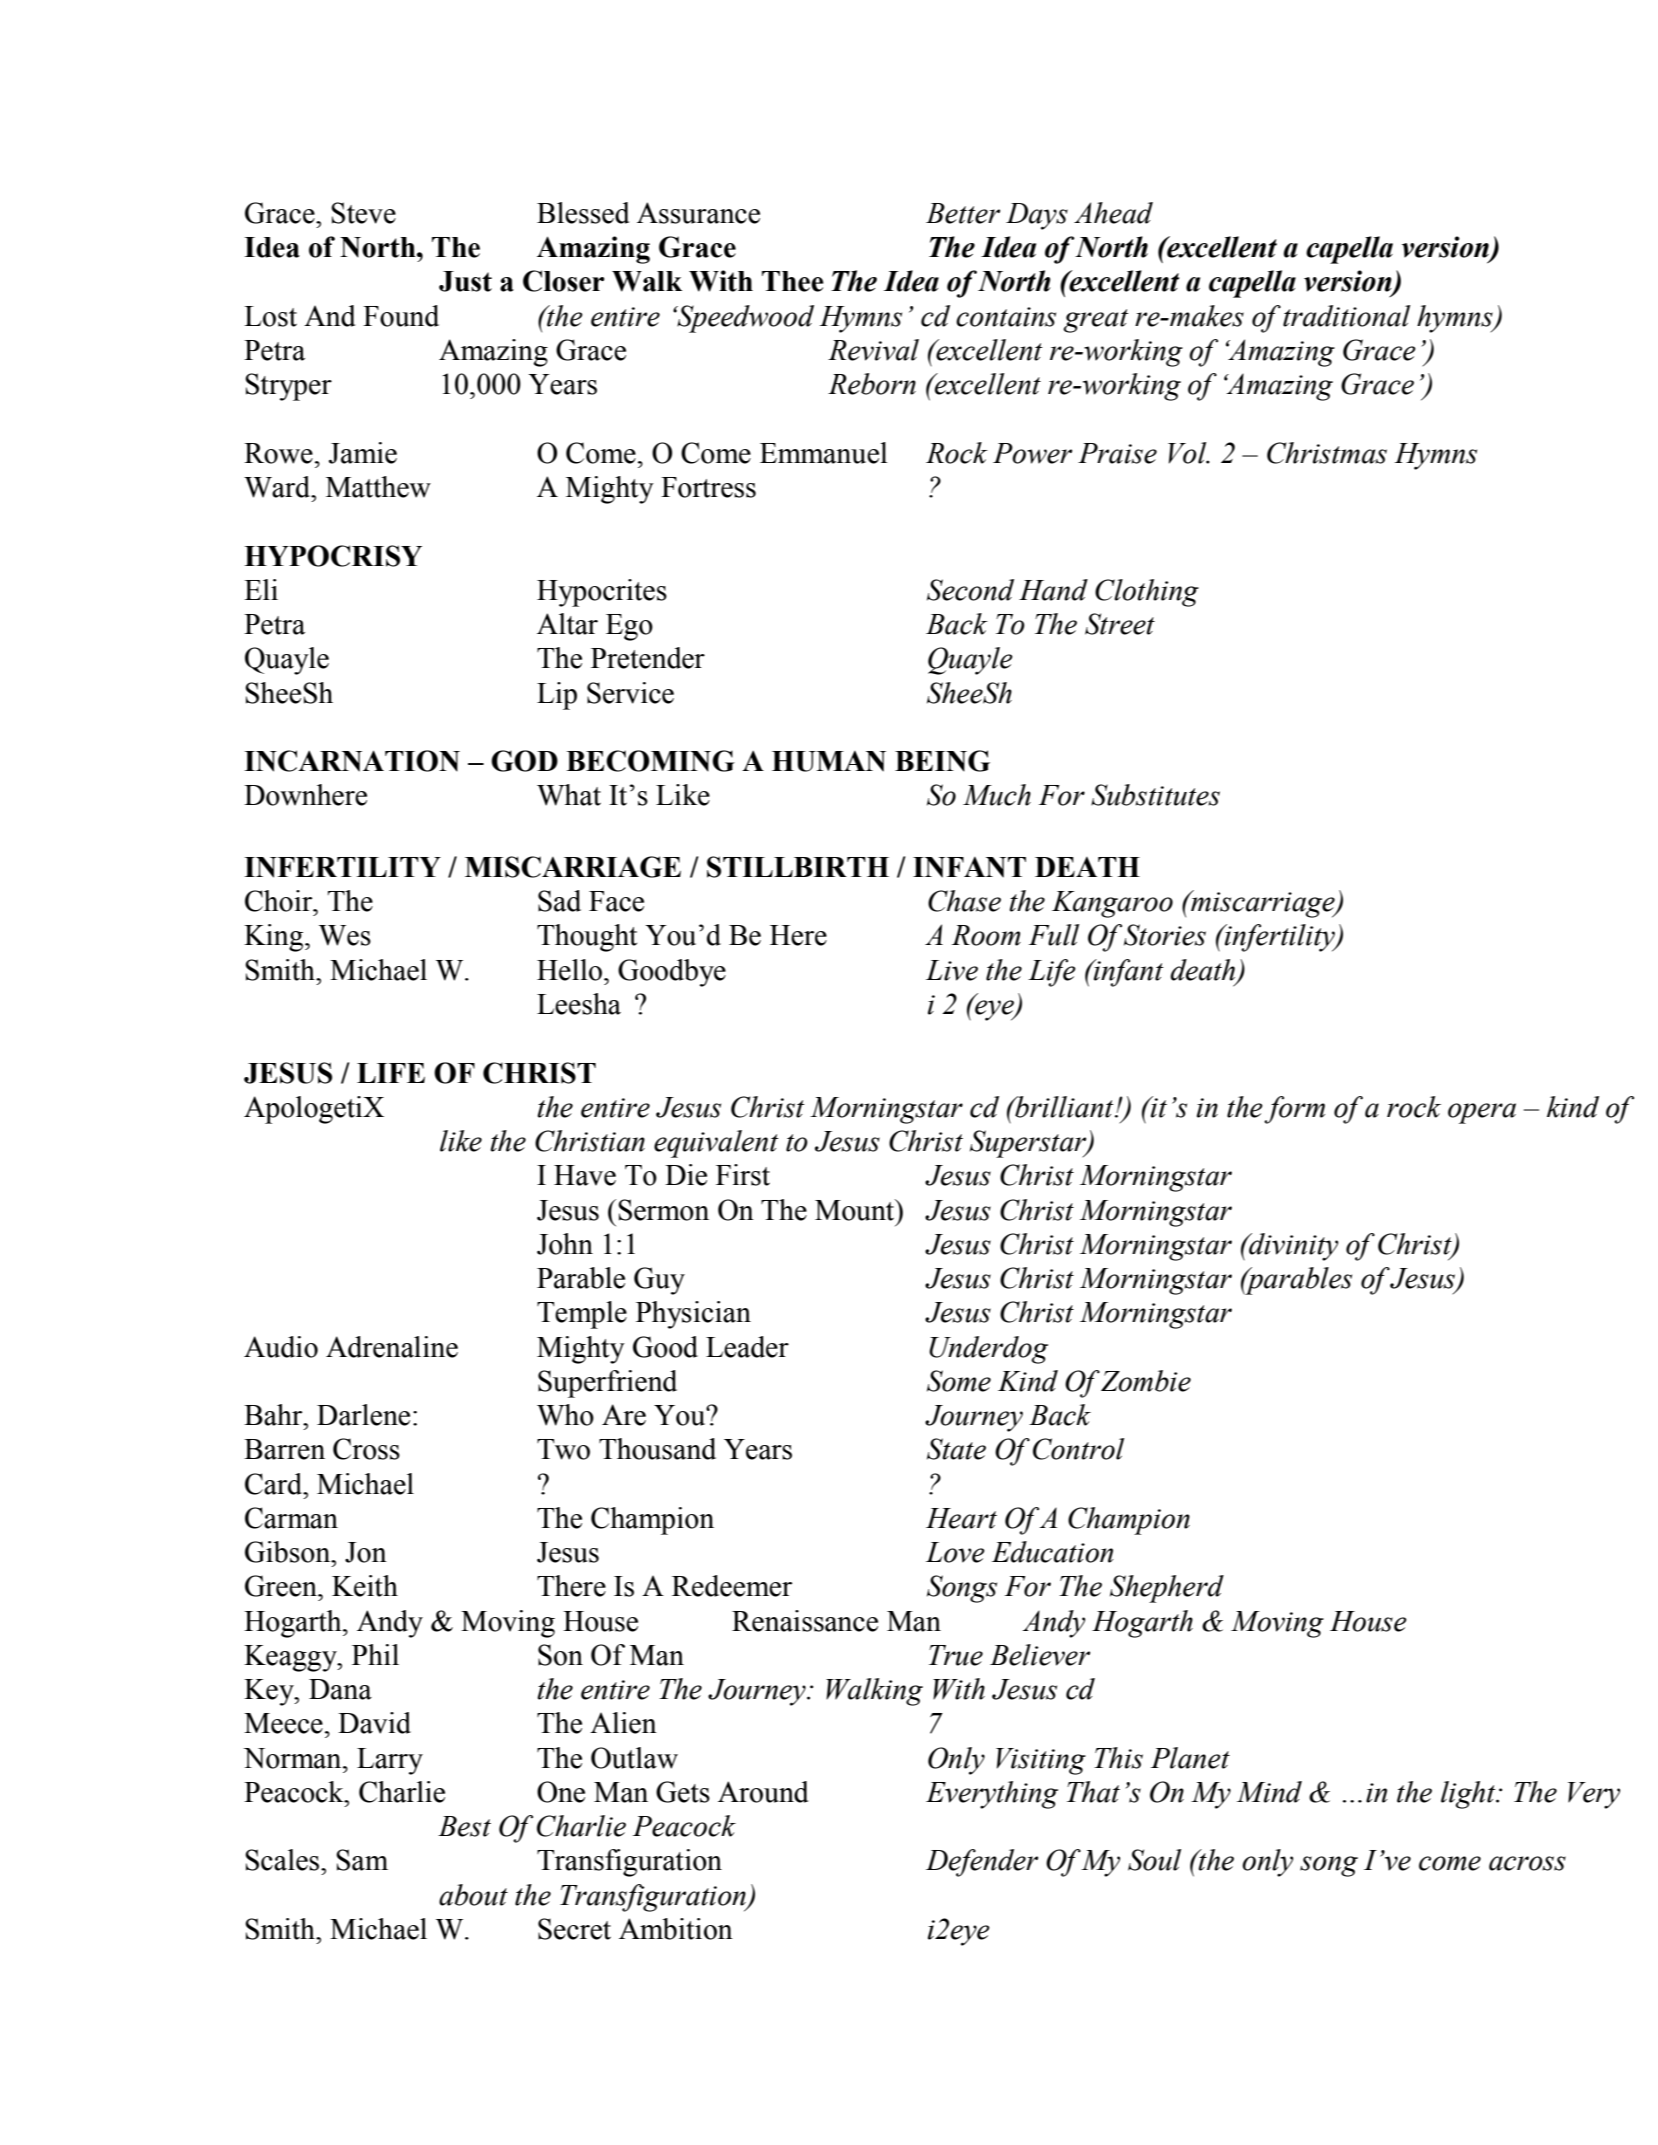  Describe the element at coordinates (793, 281) in the page. I see `Thee` at that location.
